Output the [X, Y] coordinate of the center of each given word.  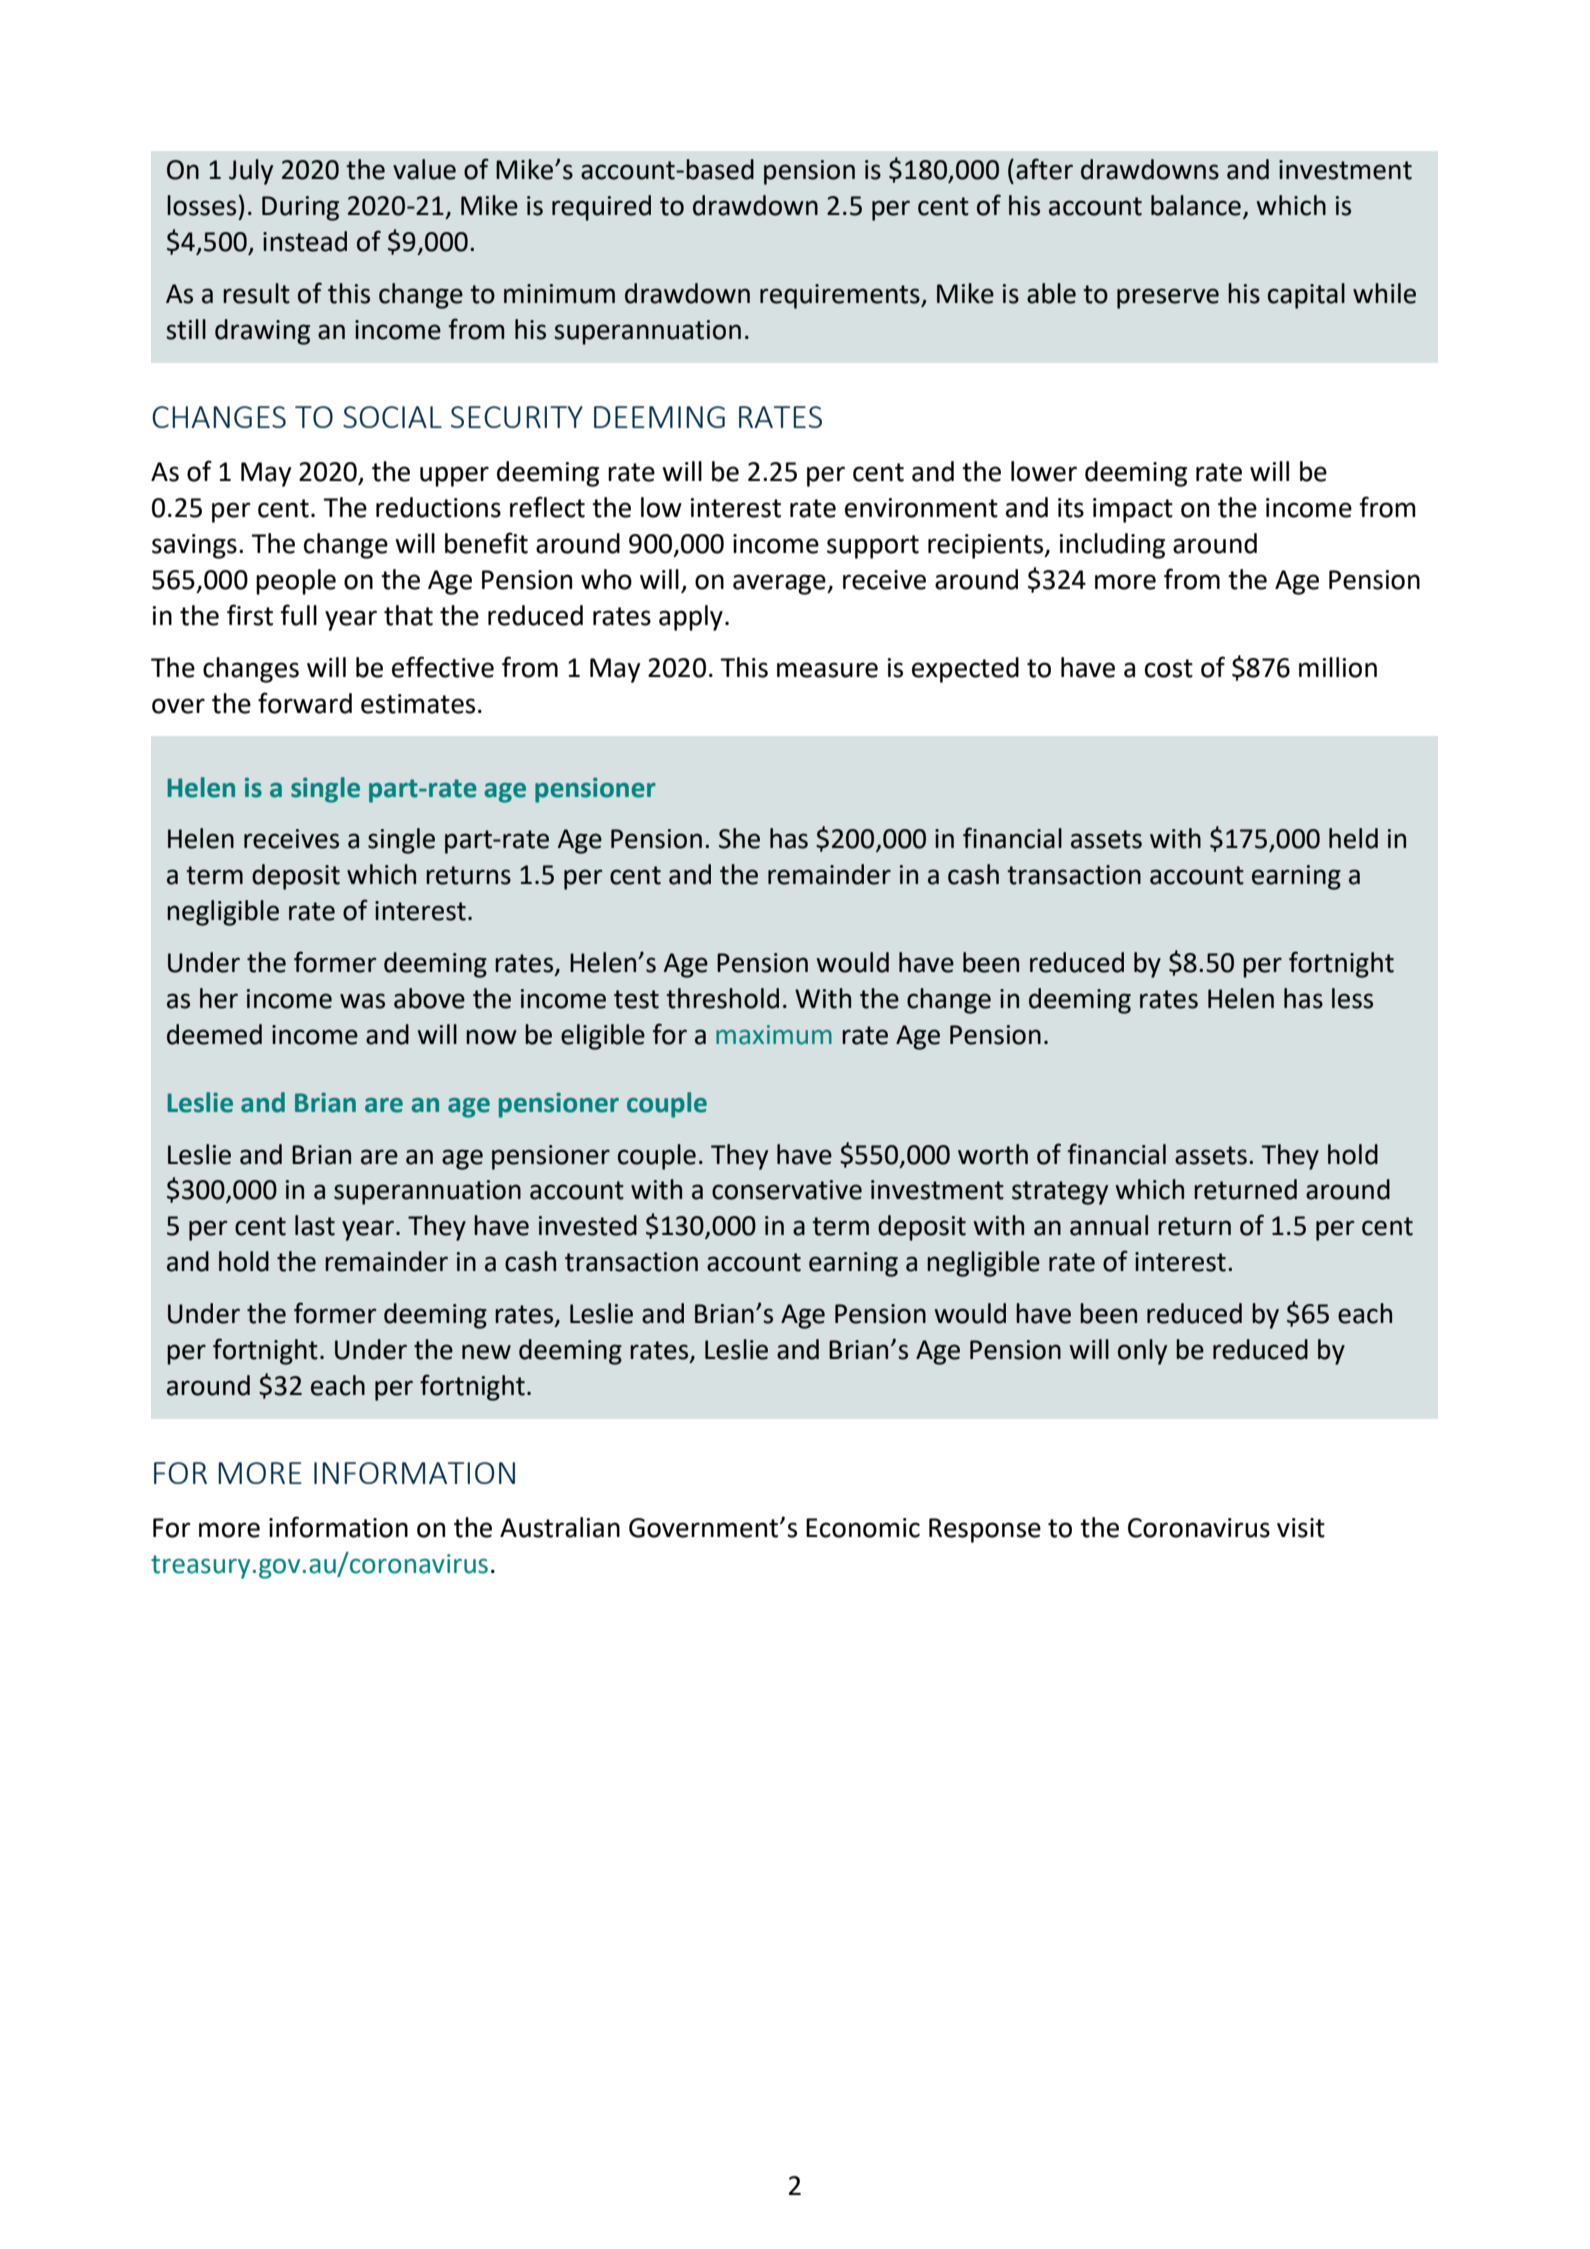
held [1353, 838]
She [739, 838]
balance [1196, 205]
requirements [841, 296]
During [300, 208]
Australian [560, 1527]
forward [305, 703]
